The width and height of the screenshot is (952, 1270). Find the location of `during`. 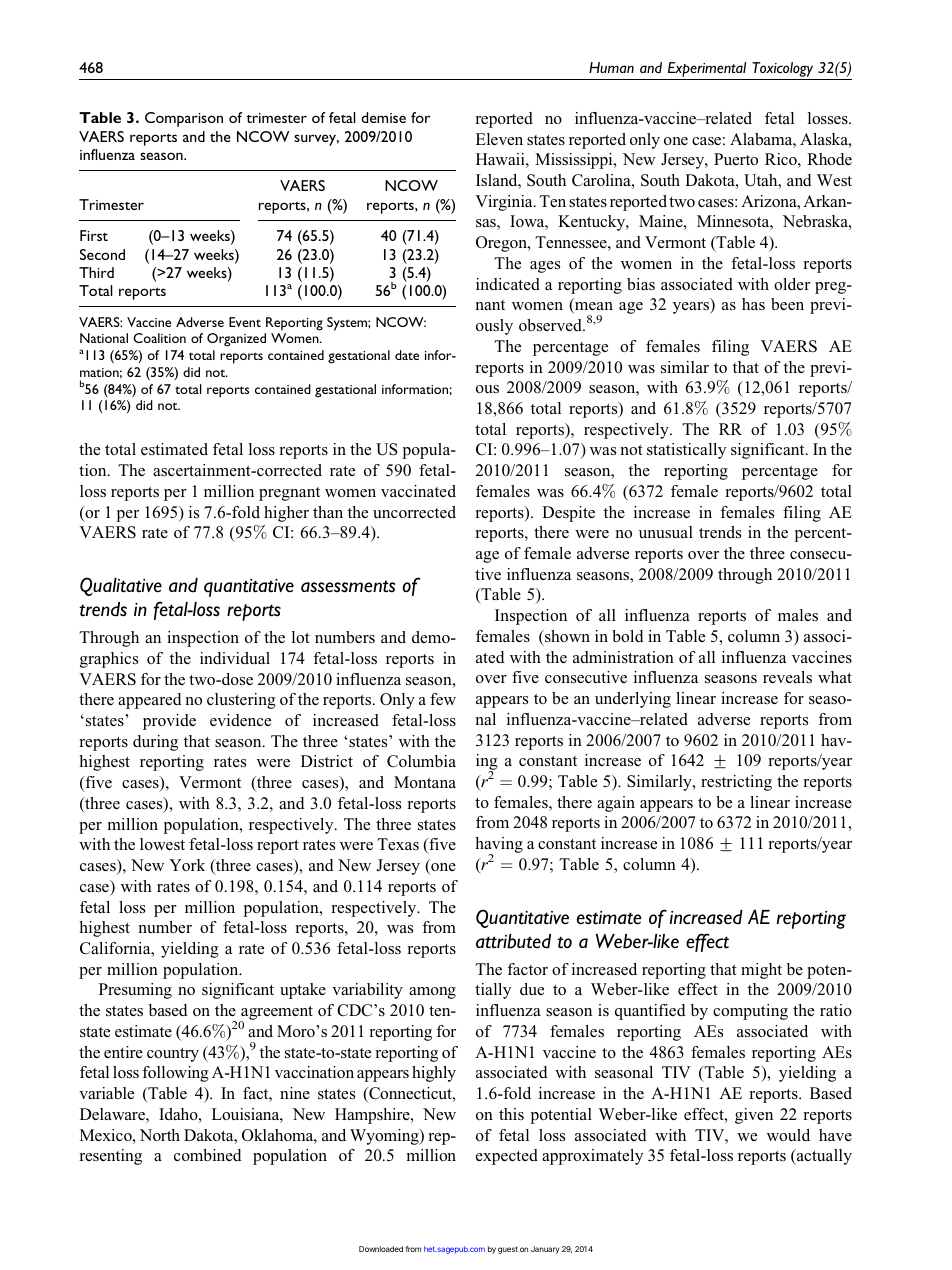

during is located at coordinates (155, 743).
